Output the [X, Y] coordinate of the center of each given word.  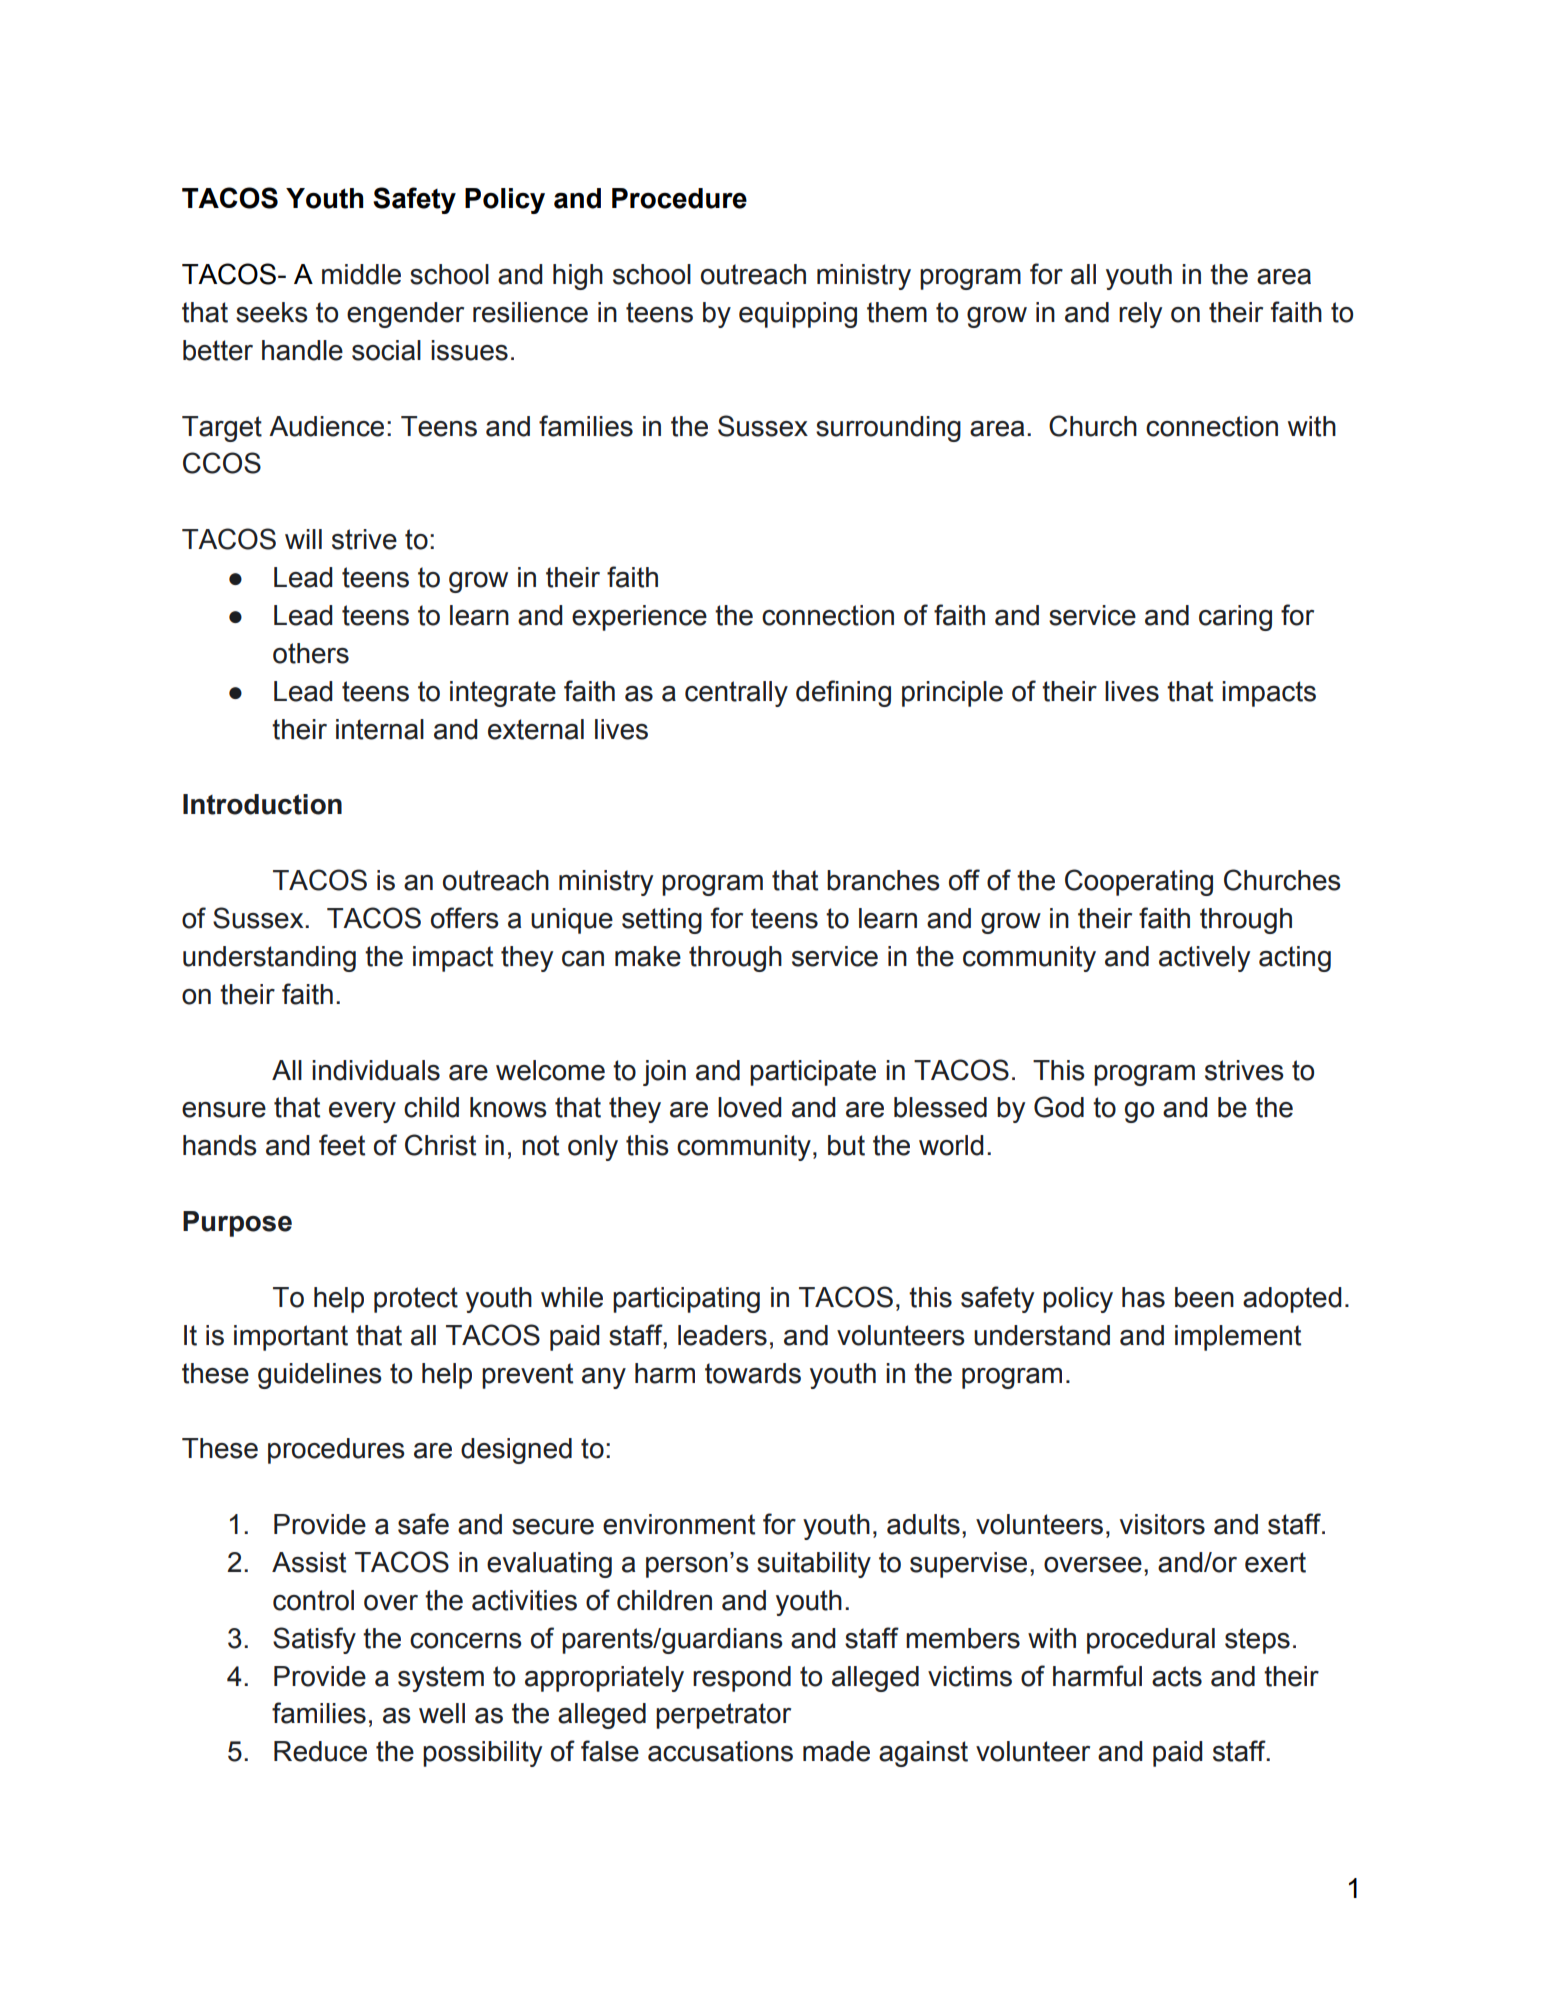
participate [813, 1073]
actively [1204, 959]
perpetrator [723, 1716]
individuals [376, 1070]
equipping [798, 315]
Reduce [320, 1751]
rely [1140, 315]
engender [405, 315]
